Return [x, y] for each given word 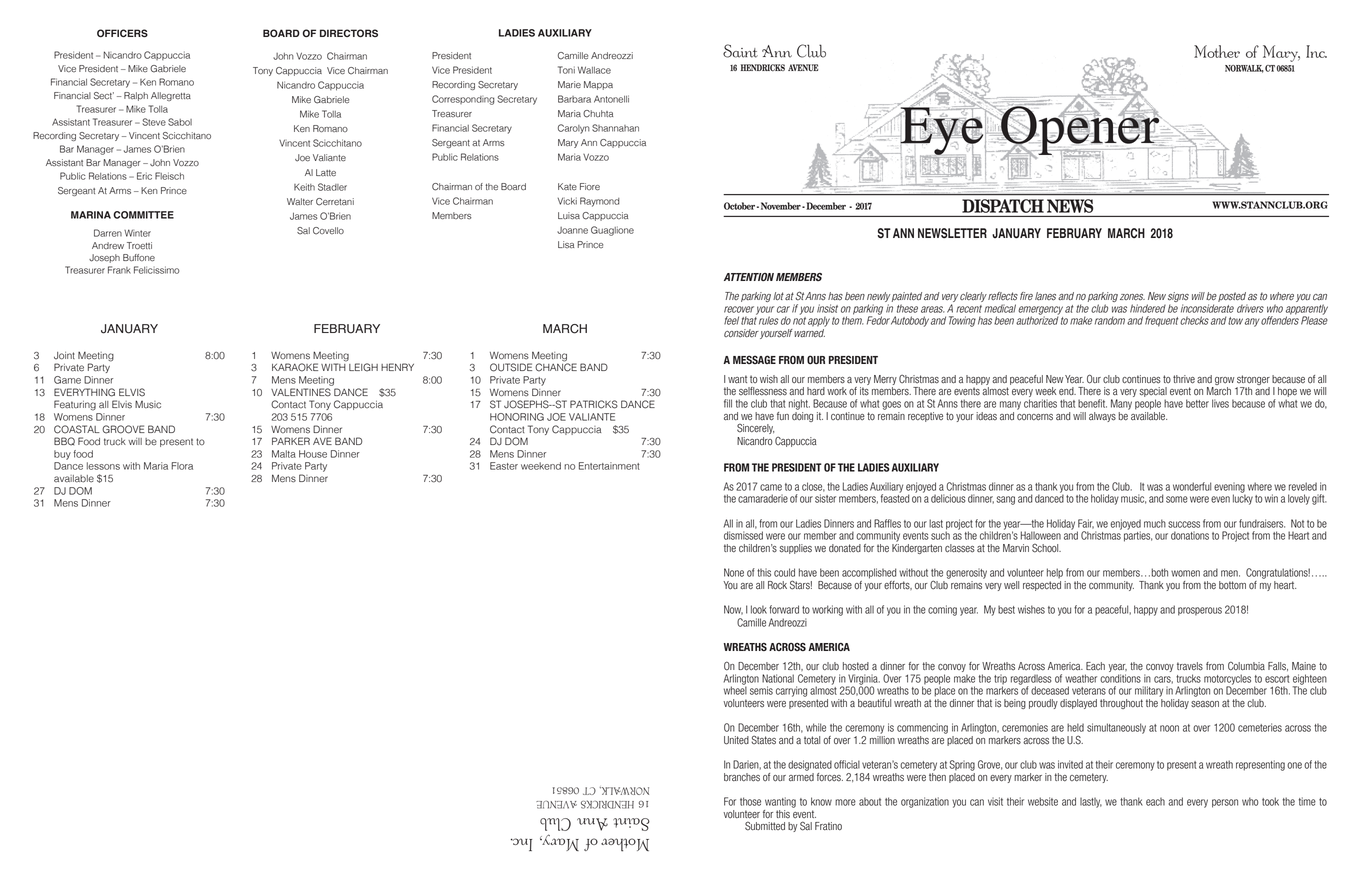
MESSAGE [754, 359]
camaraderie [763, 498]
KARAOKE [295, 367]
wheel [735, 689]
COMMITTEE [143, 215]
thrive [1184, 379]
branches [742, 777]
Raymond [600, 202]
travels [1190, 666]
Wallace [594, 70]
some [1177, 499]
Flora [182, 466]
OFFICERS [122, 33]
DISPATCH [1003, 206]
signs [1178, 297]
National [778, 678]
